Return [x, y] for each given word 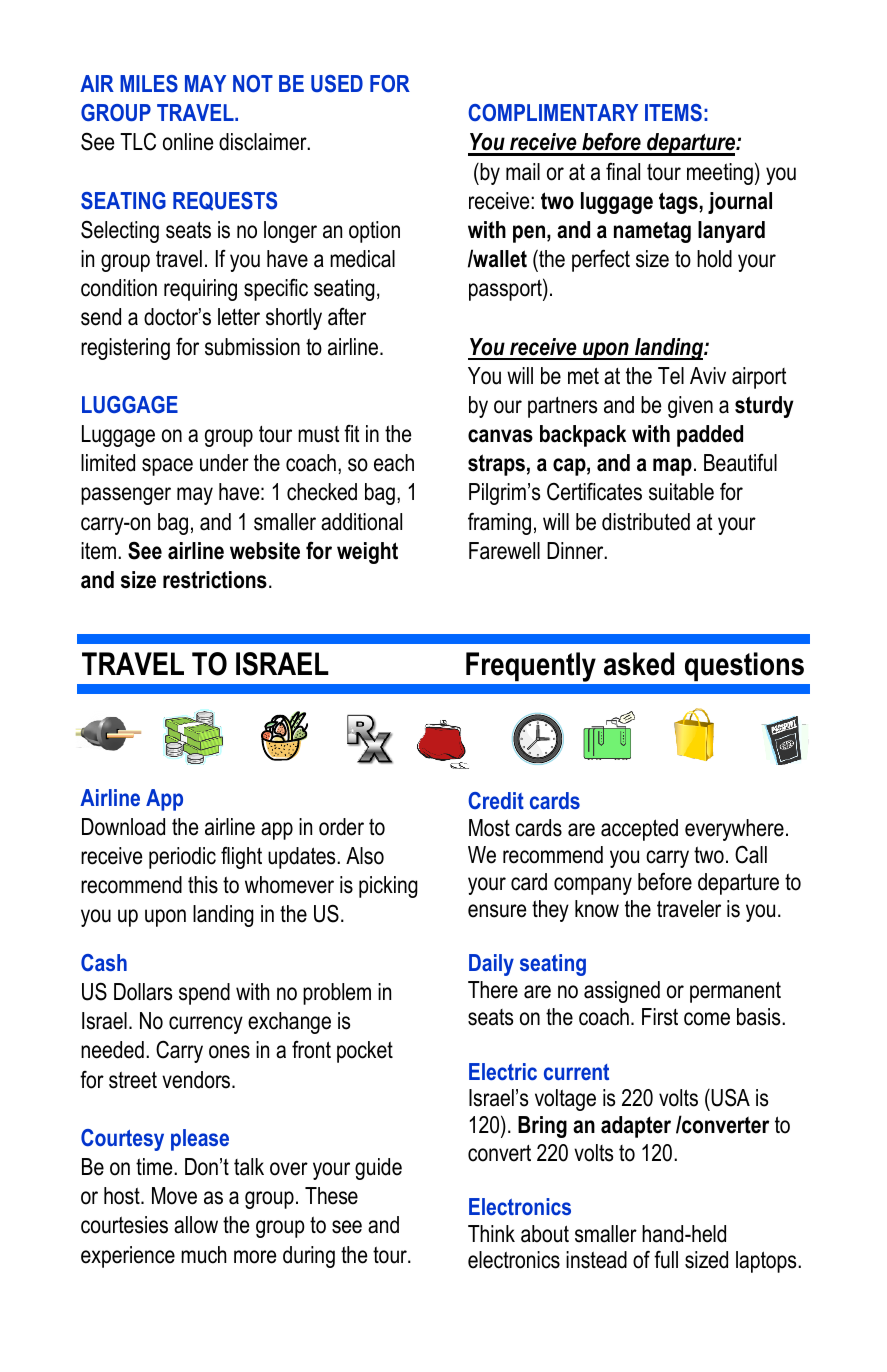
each [394, 463]
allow [196, 1225]
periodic [182, 858]
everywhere [734, 830]
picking [388, 887]
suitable [681, 492]
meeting [720, 174]
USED [337, 84]
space [167, 467]
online [188, 142]
